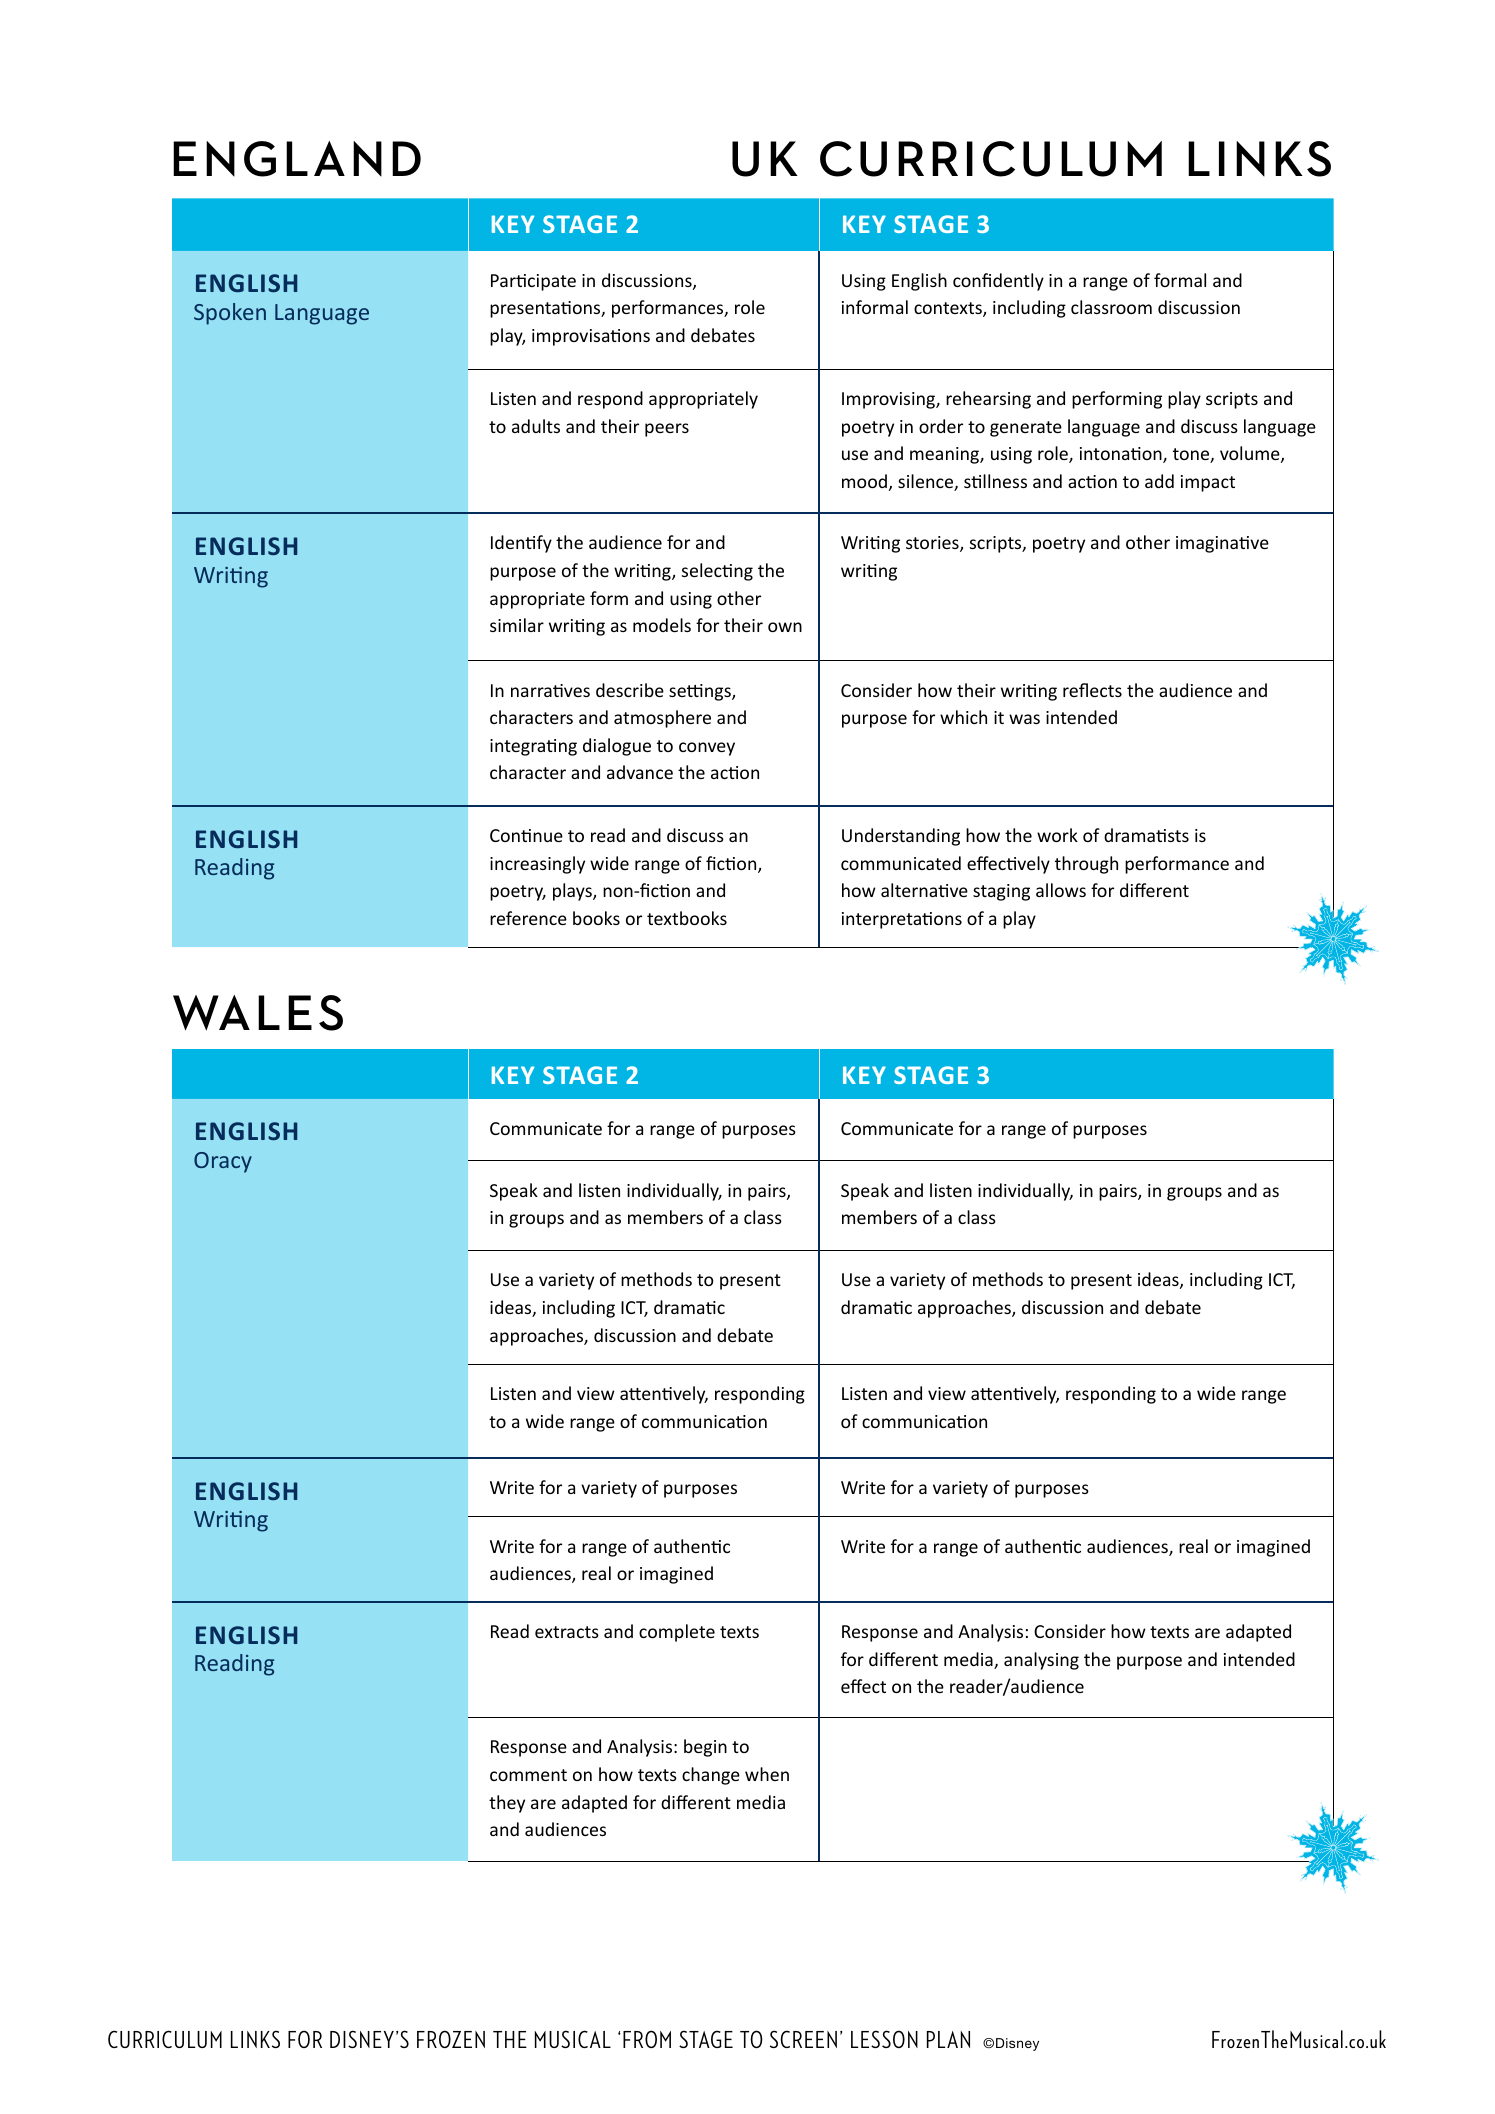 The height and width of the page is (2114, 1495). Describe the element at coordinates (1061, 890) in the page. I see `allows` at that location.
